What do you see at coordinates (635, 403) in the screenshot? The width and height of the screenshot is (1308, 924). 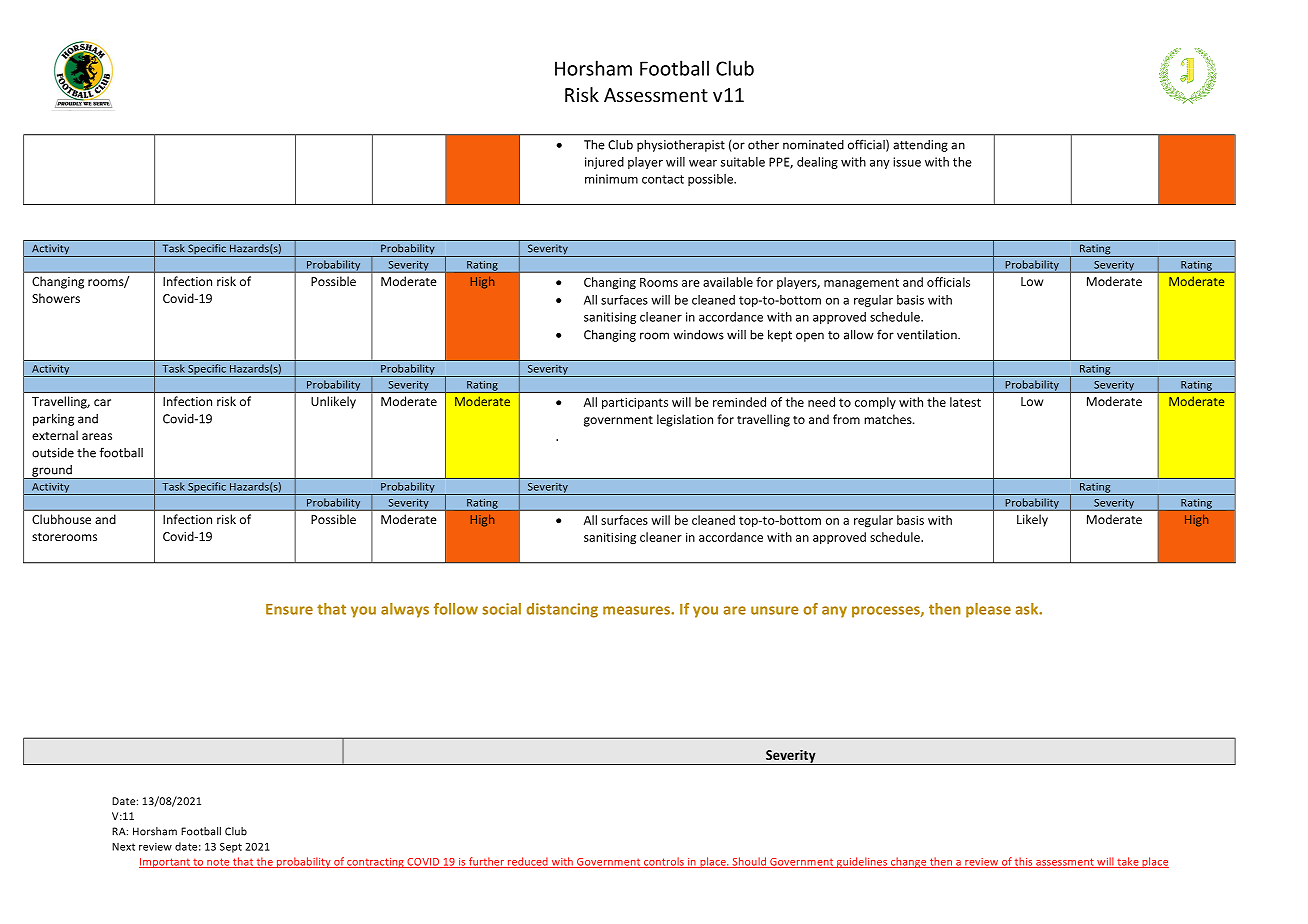 I see `participants` at bounding box center [635, 403].
